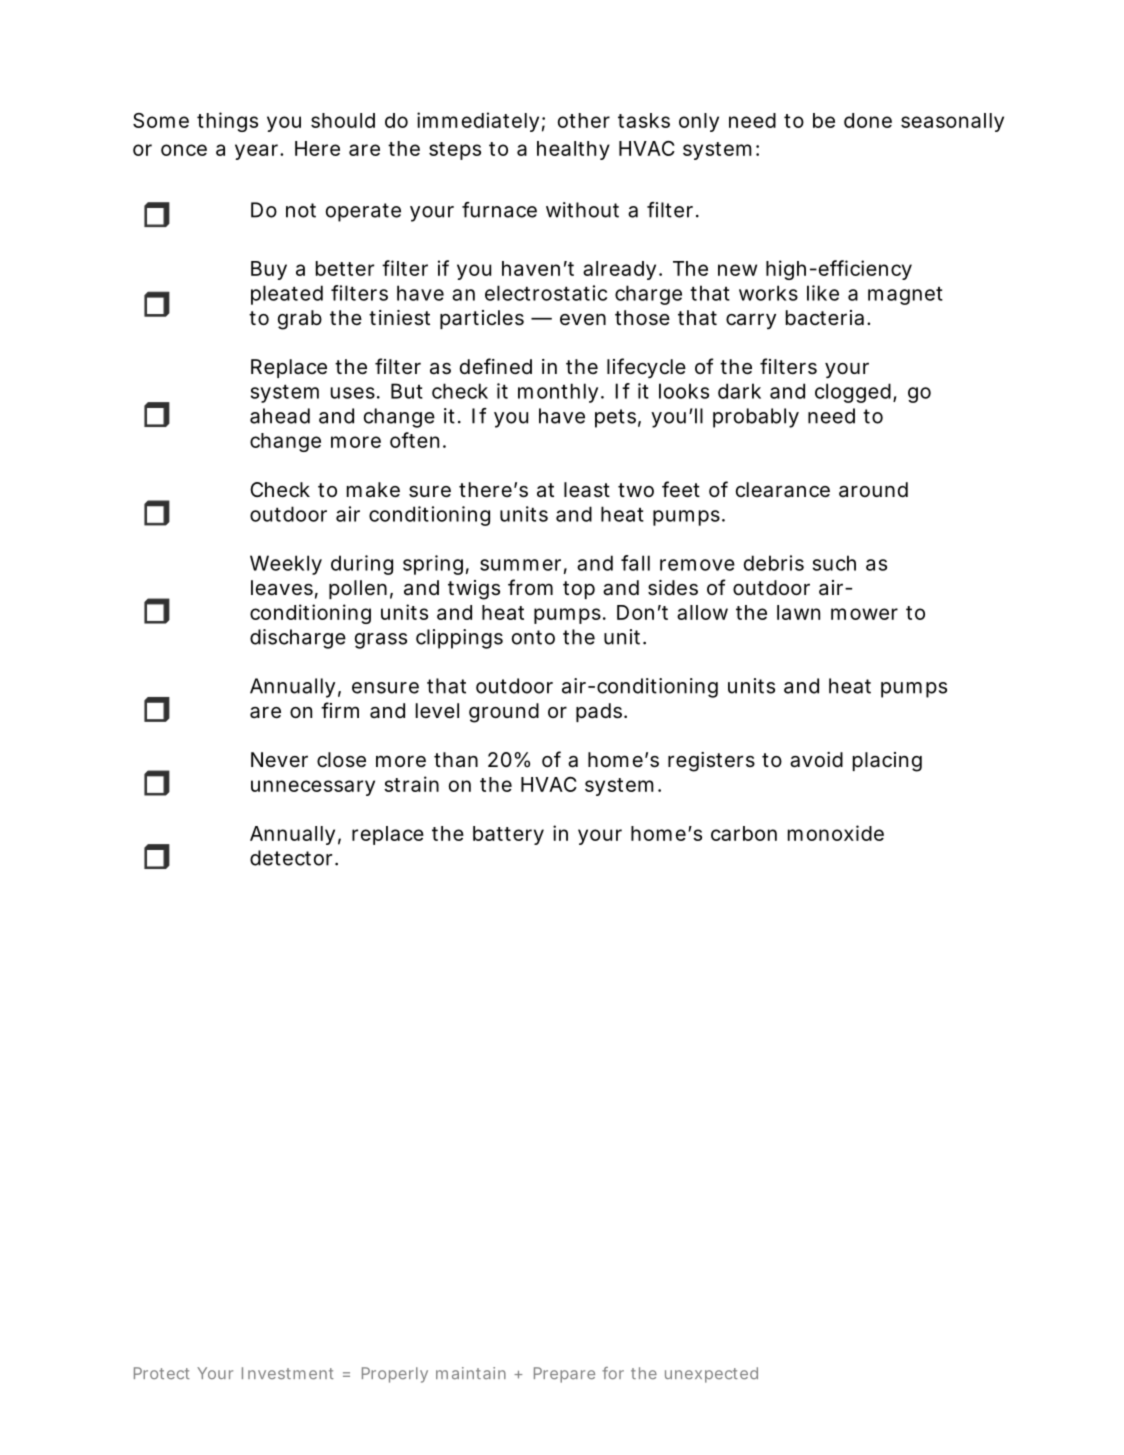  Describe the element at coordinates (471, 1373) in the screenshot. I see `maintain` at that location.
